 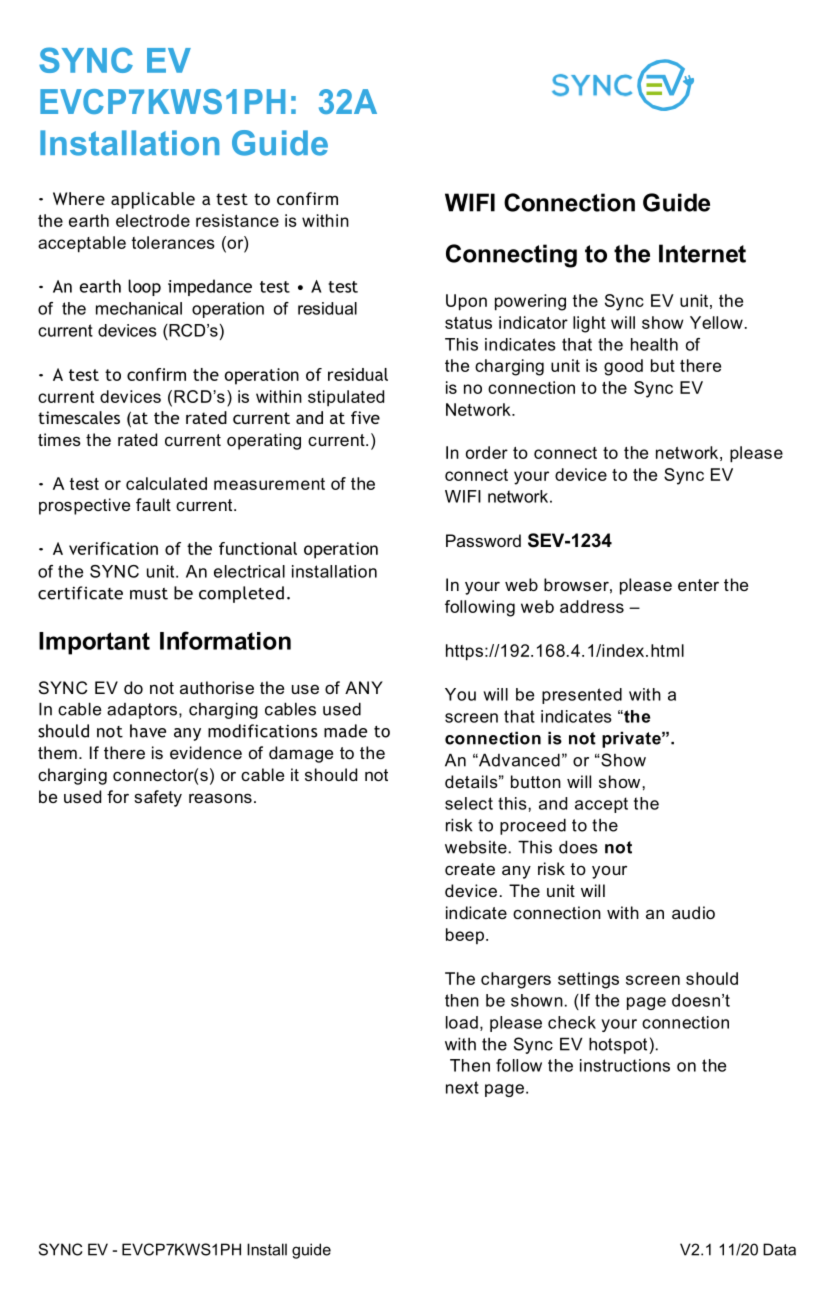 I want to click on Internet, so click(x=702, y=253).
